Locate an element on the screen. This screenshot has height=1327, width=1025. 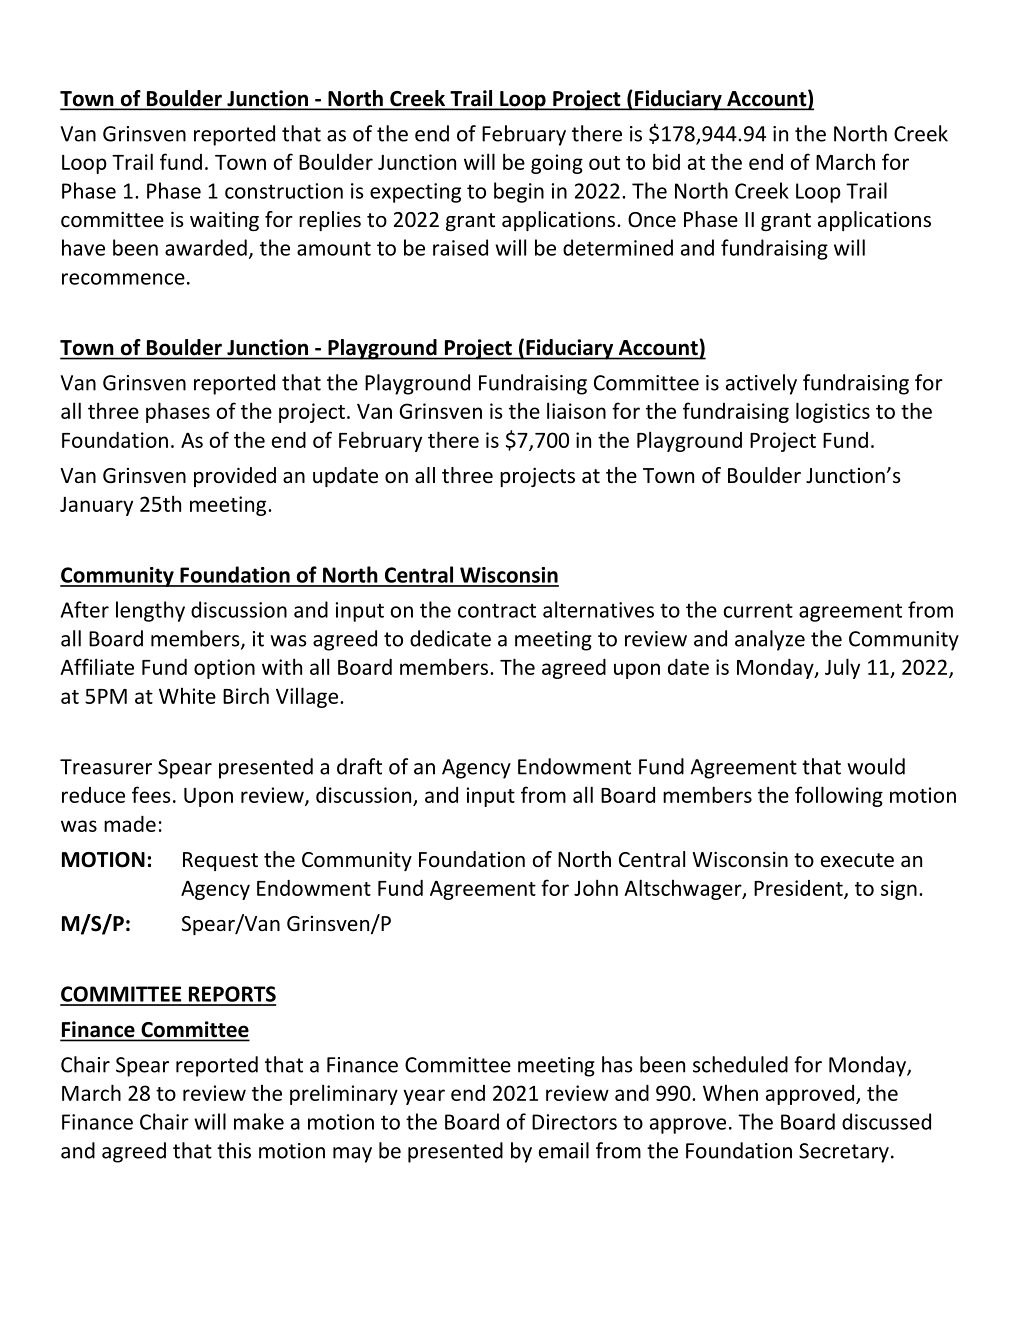
begin is located at coordinates (519, 192).
